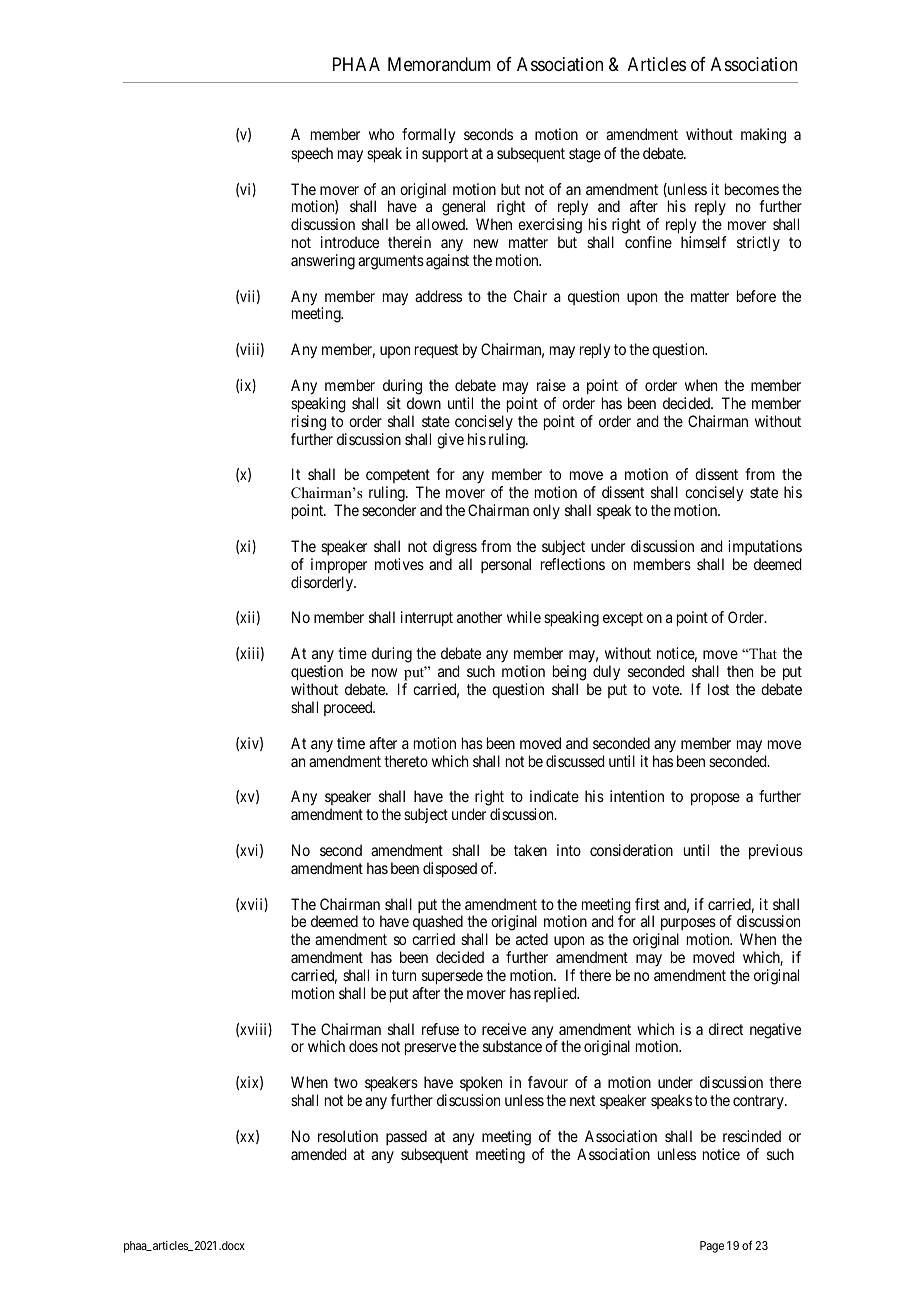  Describe the element at coordinates (756, 296) in the screenshot. I see `before` at that location.
